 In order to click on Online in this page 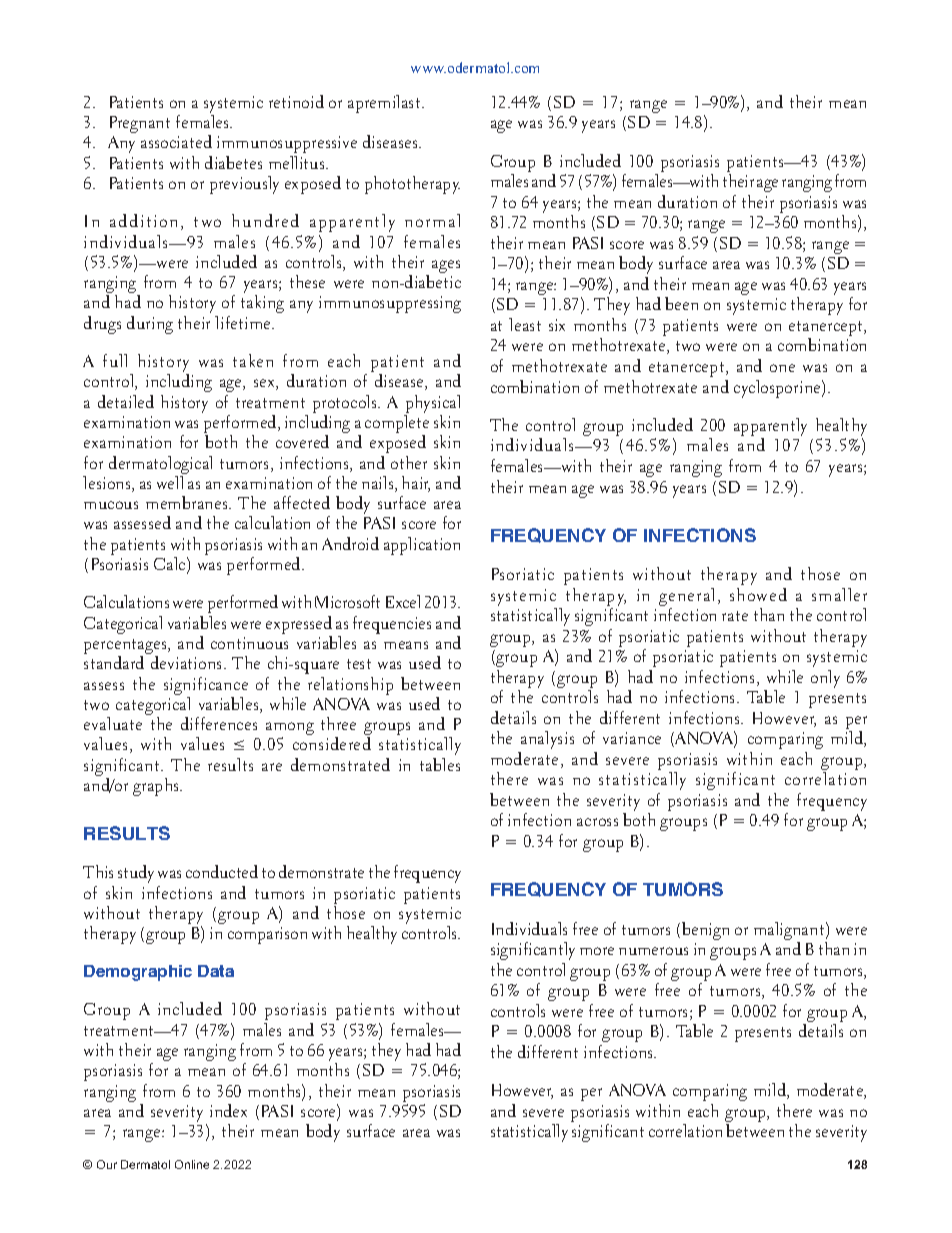, I will do `click(192, 1164)`.
